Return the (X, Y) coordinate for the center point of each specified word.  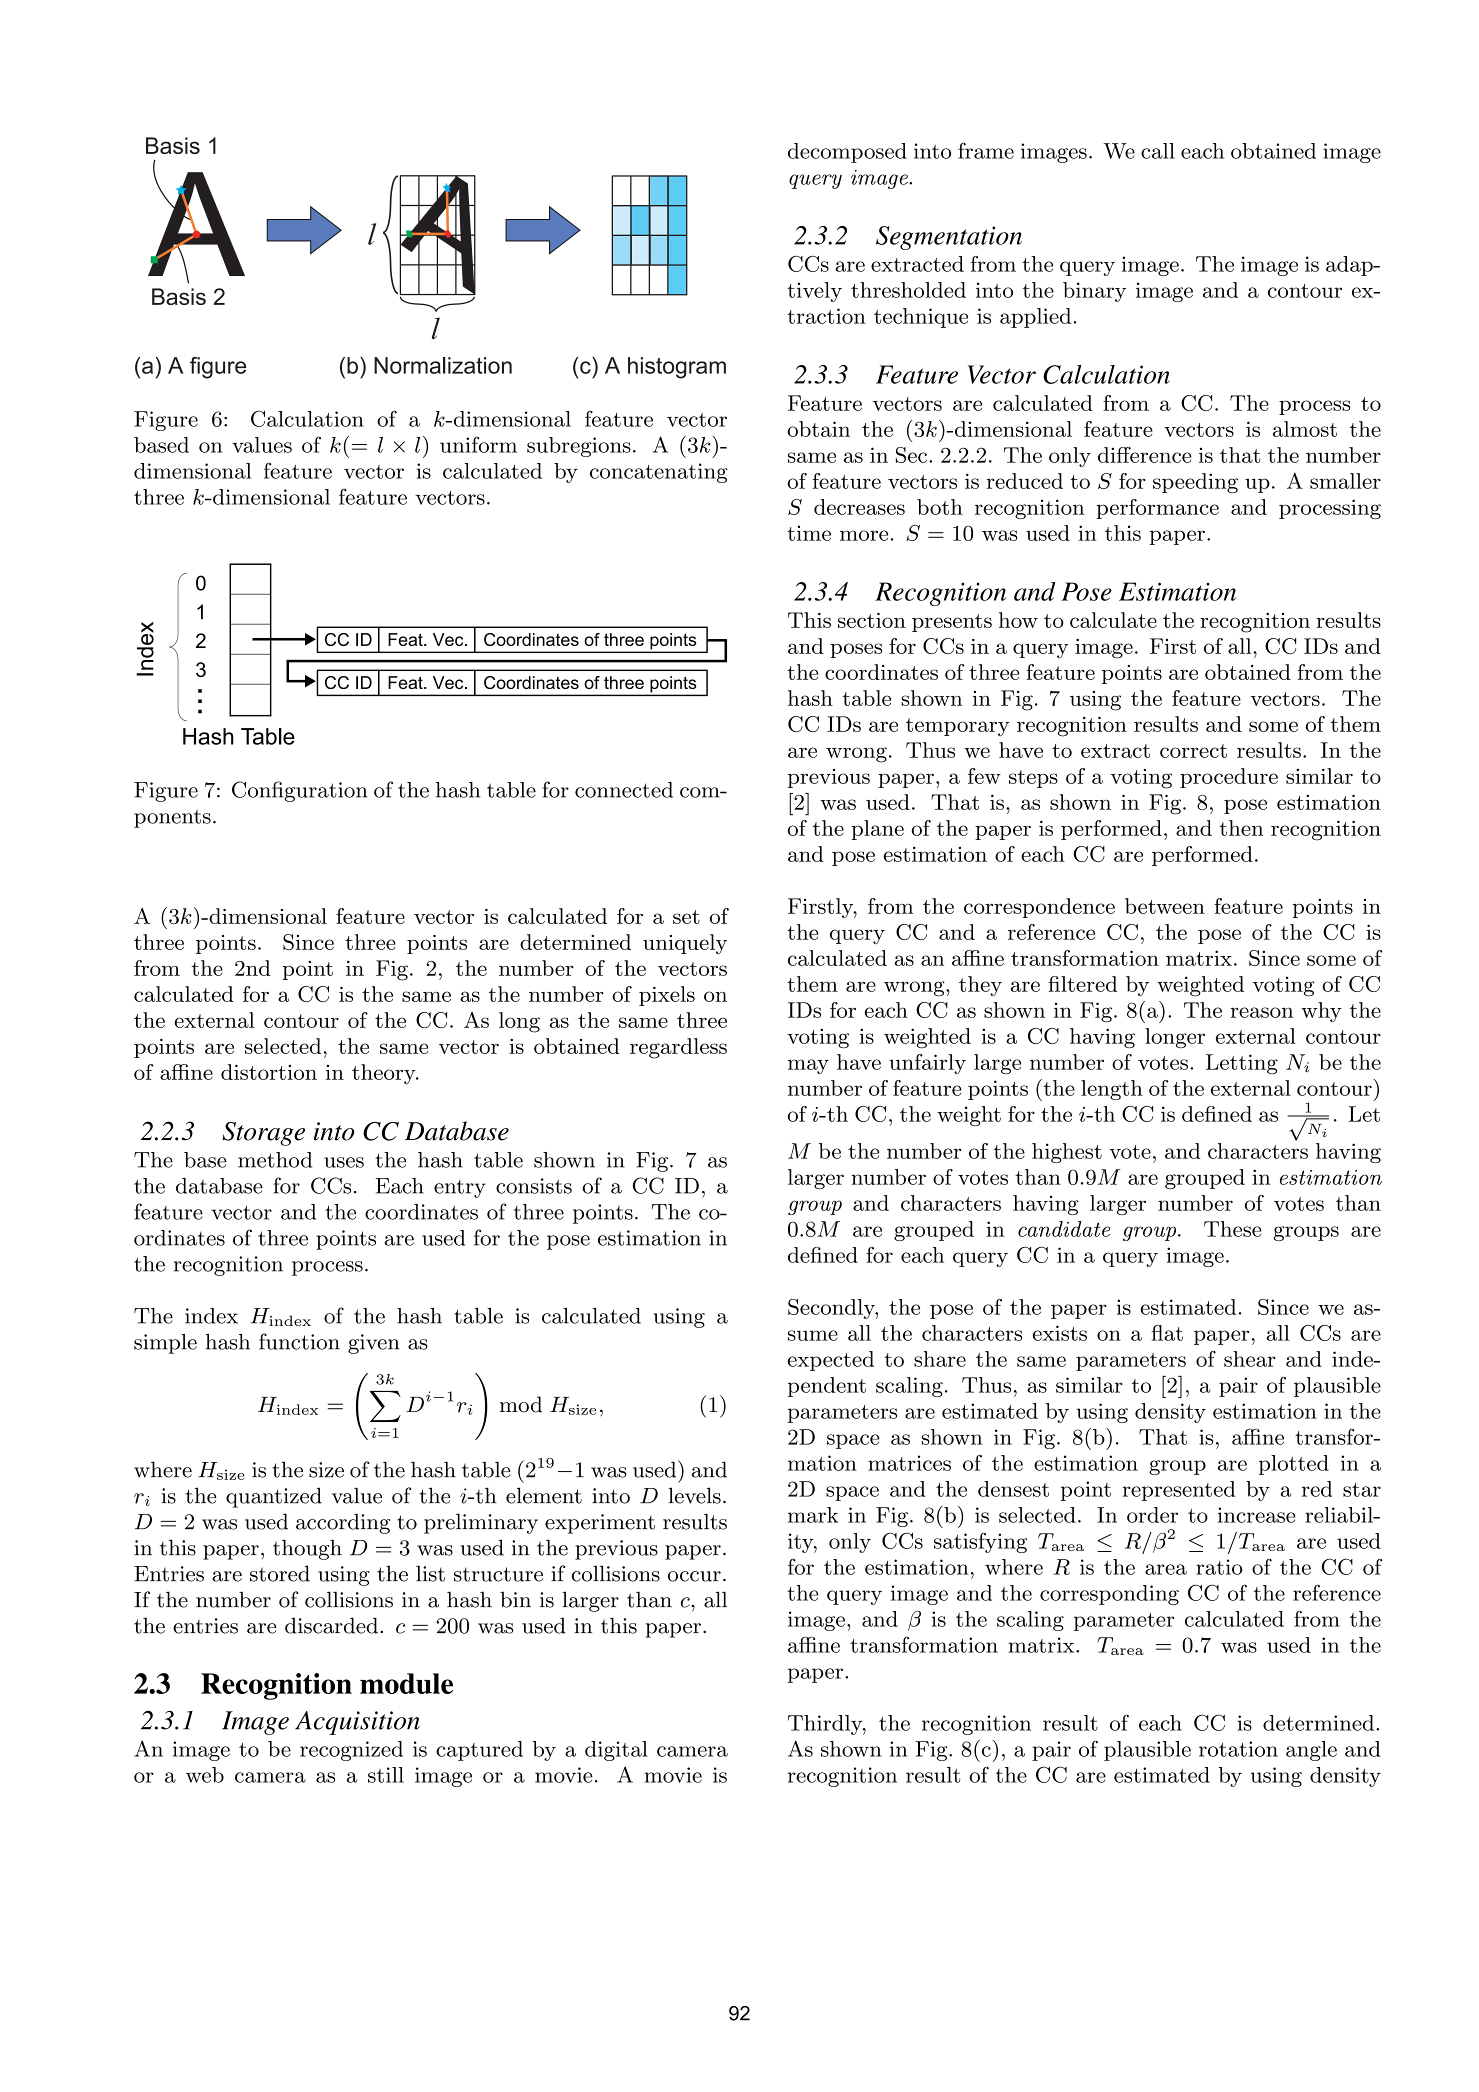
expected (830, 1361)
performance (1157, 509)
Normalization (443, 365)
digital (616, 1751)
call (1158, 151)
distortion (269, 1072)
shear (1250, 1359)
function (299, 1341)
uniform (478, 444)
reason (1261, 1012)
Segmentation (949, 238)
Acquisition (357, 1723)
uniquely (685, 944)
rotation (1238, 1749)
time (809, 533)
